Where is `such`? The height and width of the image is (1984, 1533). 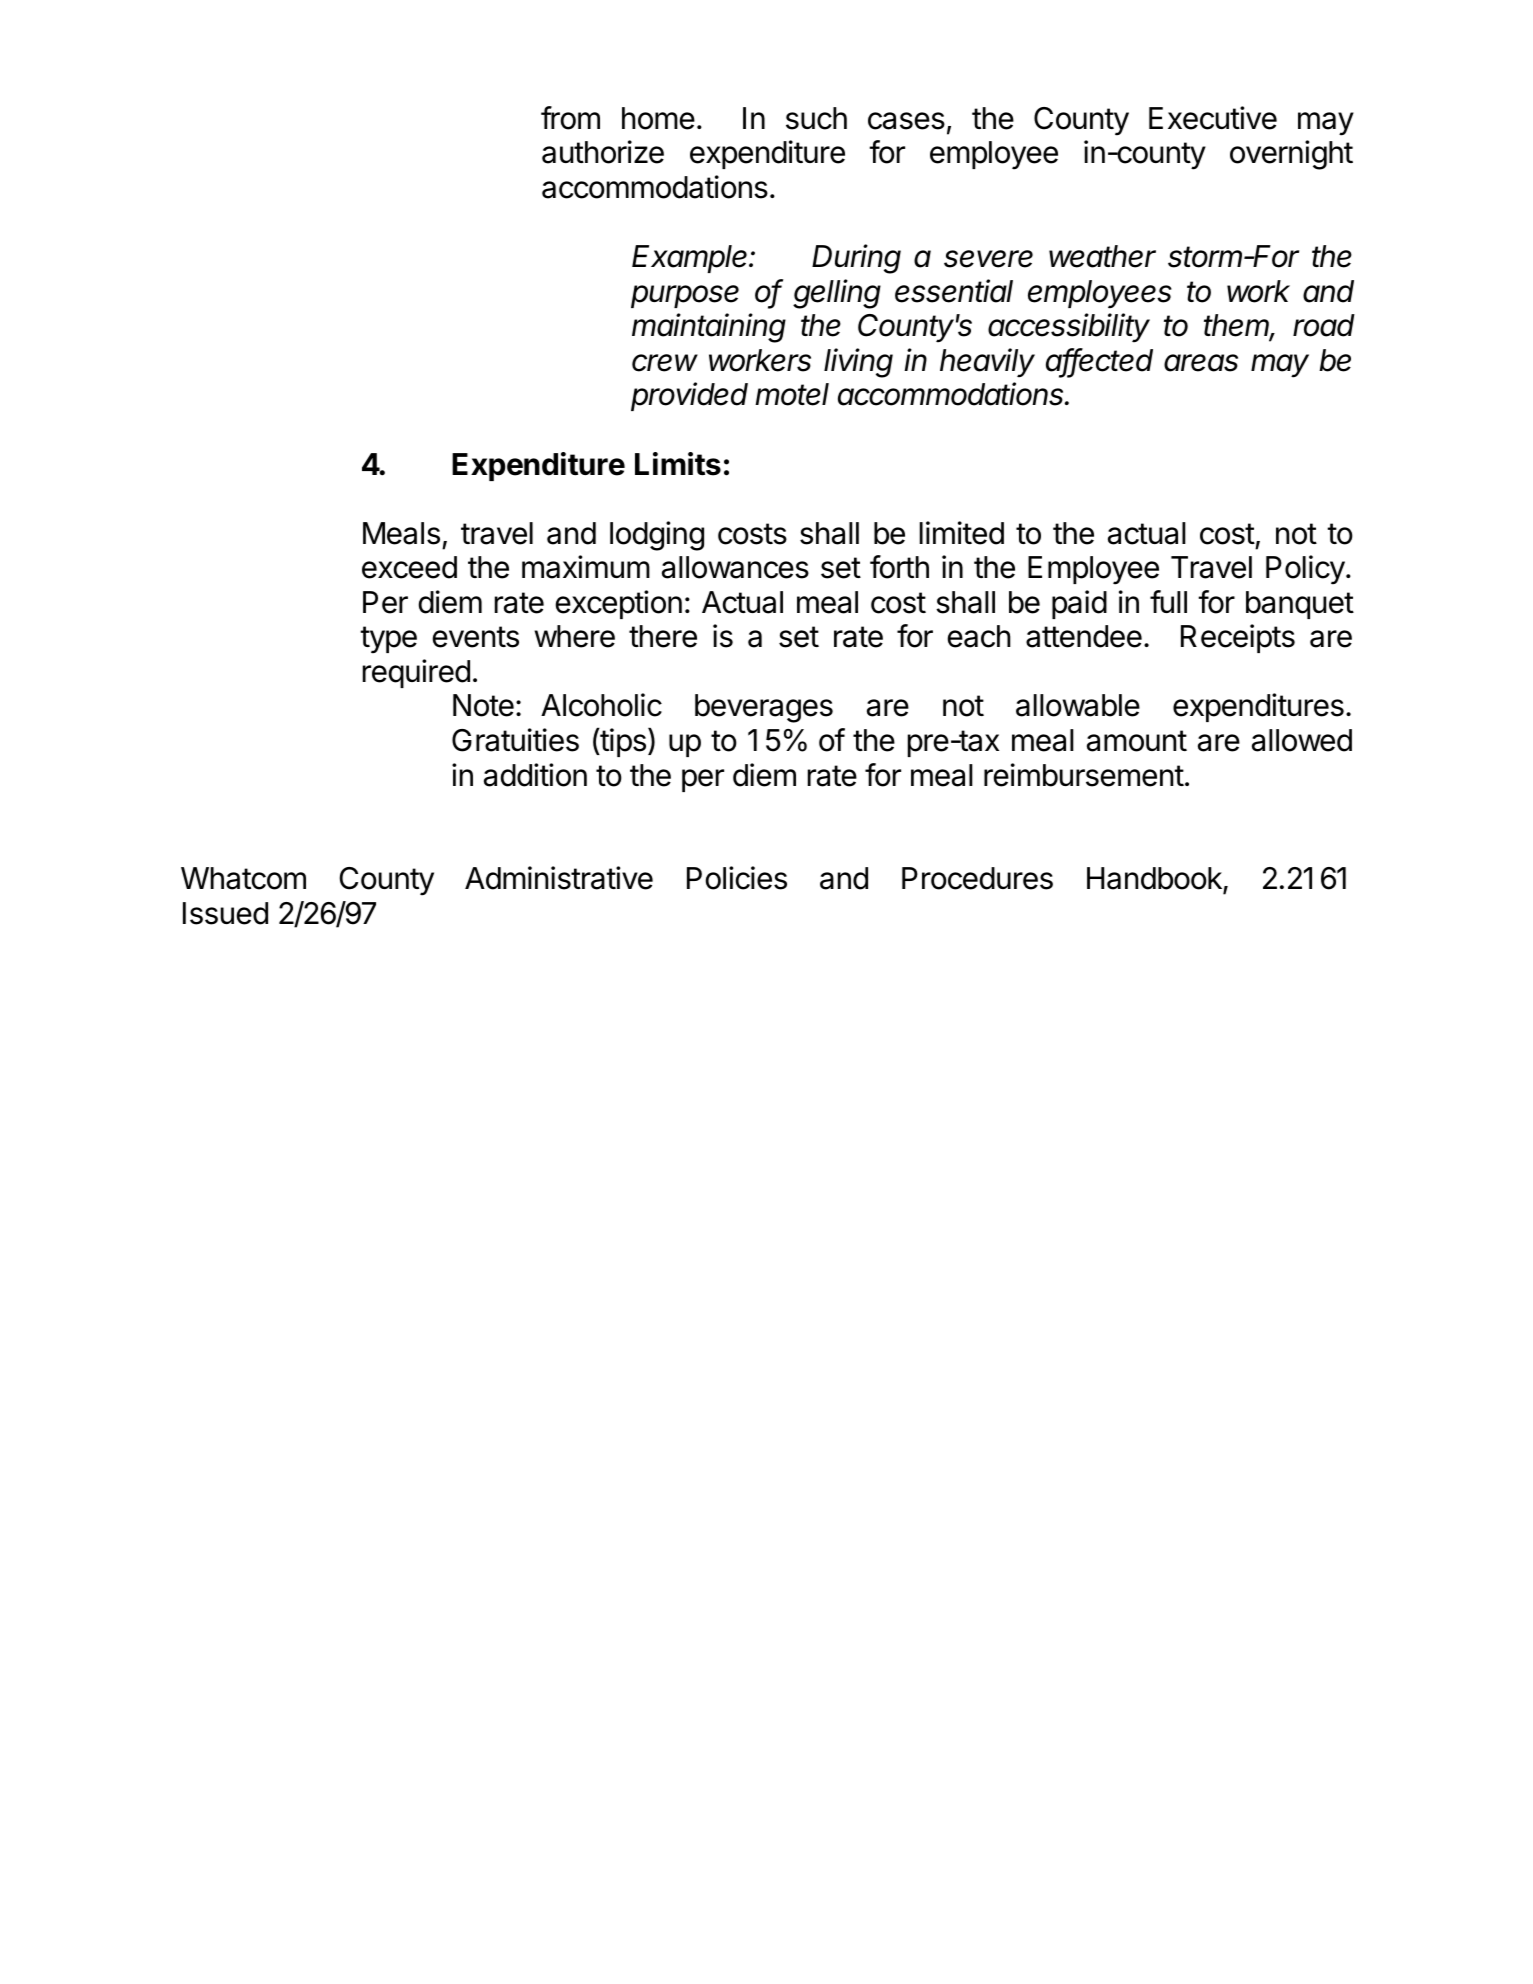 such is located at coordinates (816, 118).
